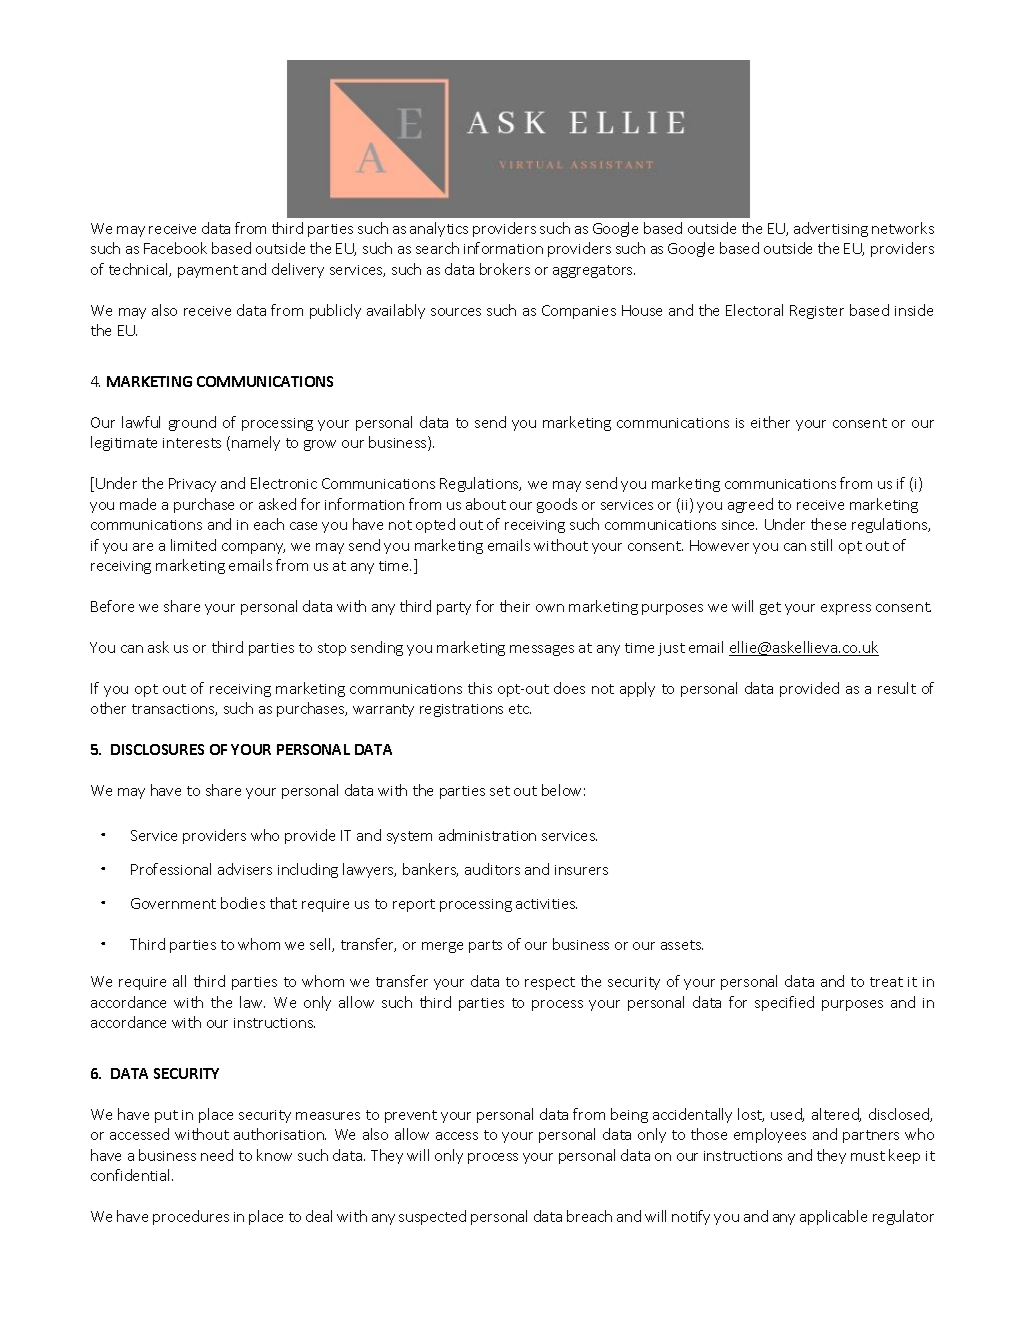  Describe the element at coordinates (505, 269) in the image. I see `brokers` at that location.
